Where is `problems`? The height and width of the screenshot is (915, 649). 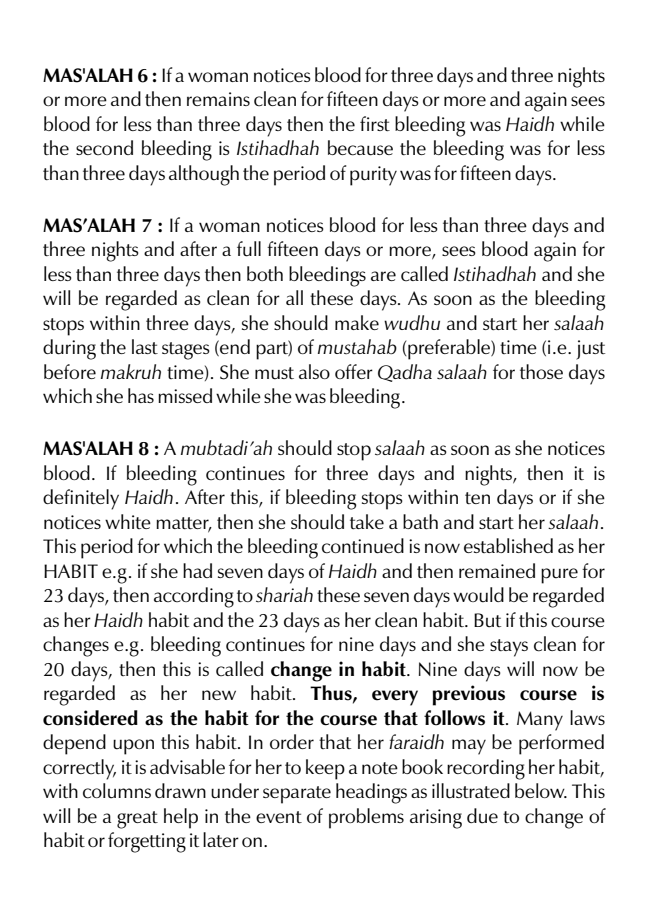 problems is located at coordinates (366, 818).
